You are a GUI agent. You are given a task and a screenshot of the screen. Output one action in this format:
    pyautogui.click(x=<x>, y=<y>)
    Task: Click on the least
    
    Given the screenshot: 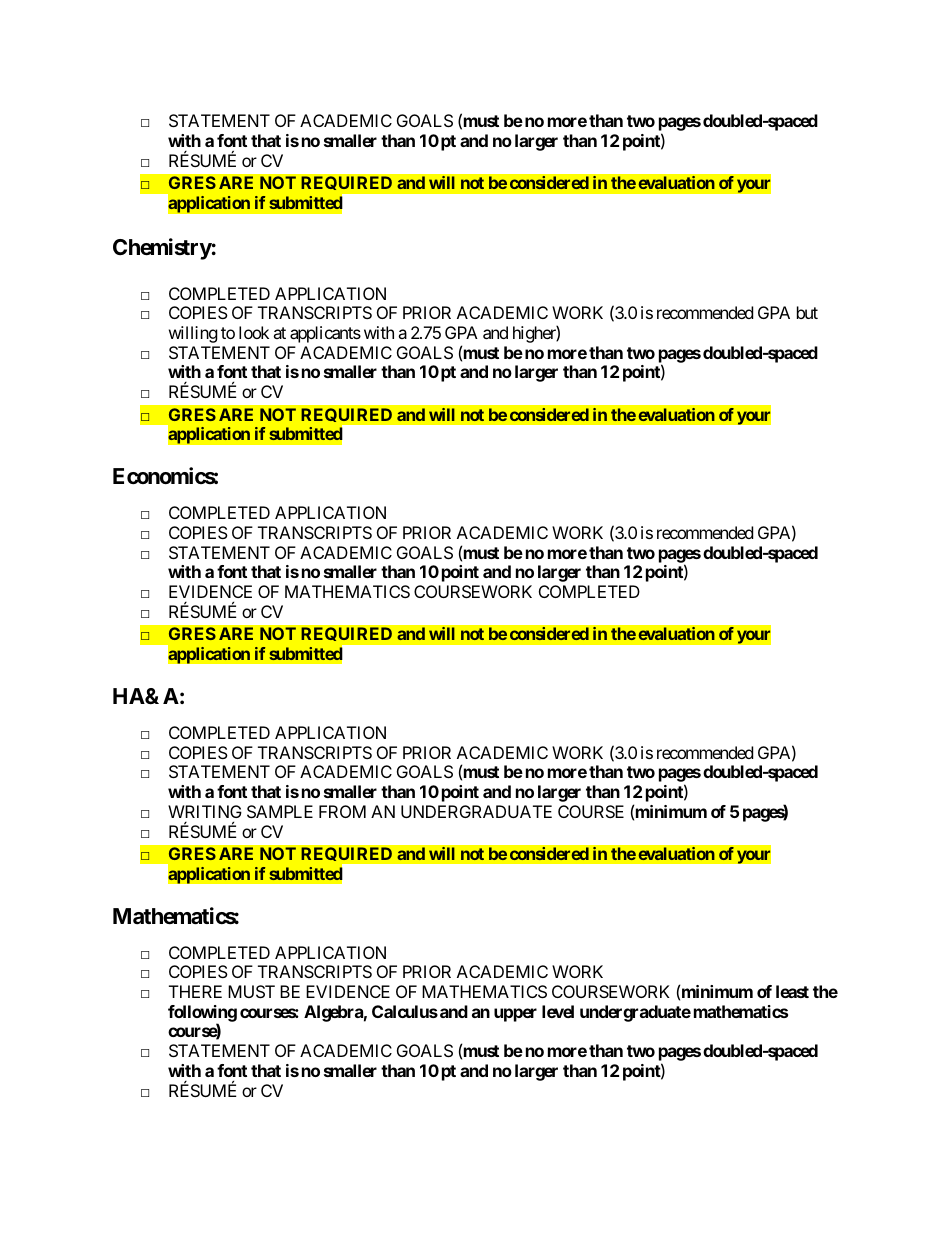 What is the action you would take?
    pyautogui.click(x=792, y=991)
